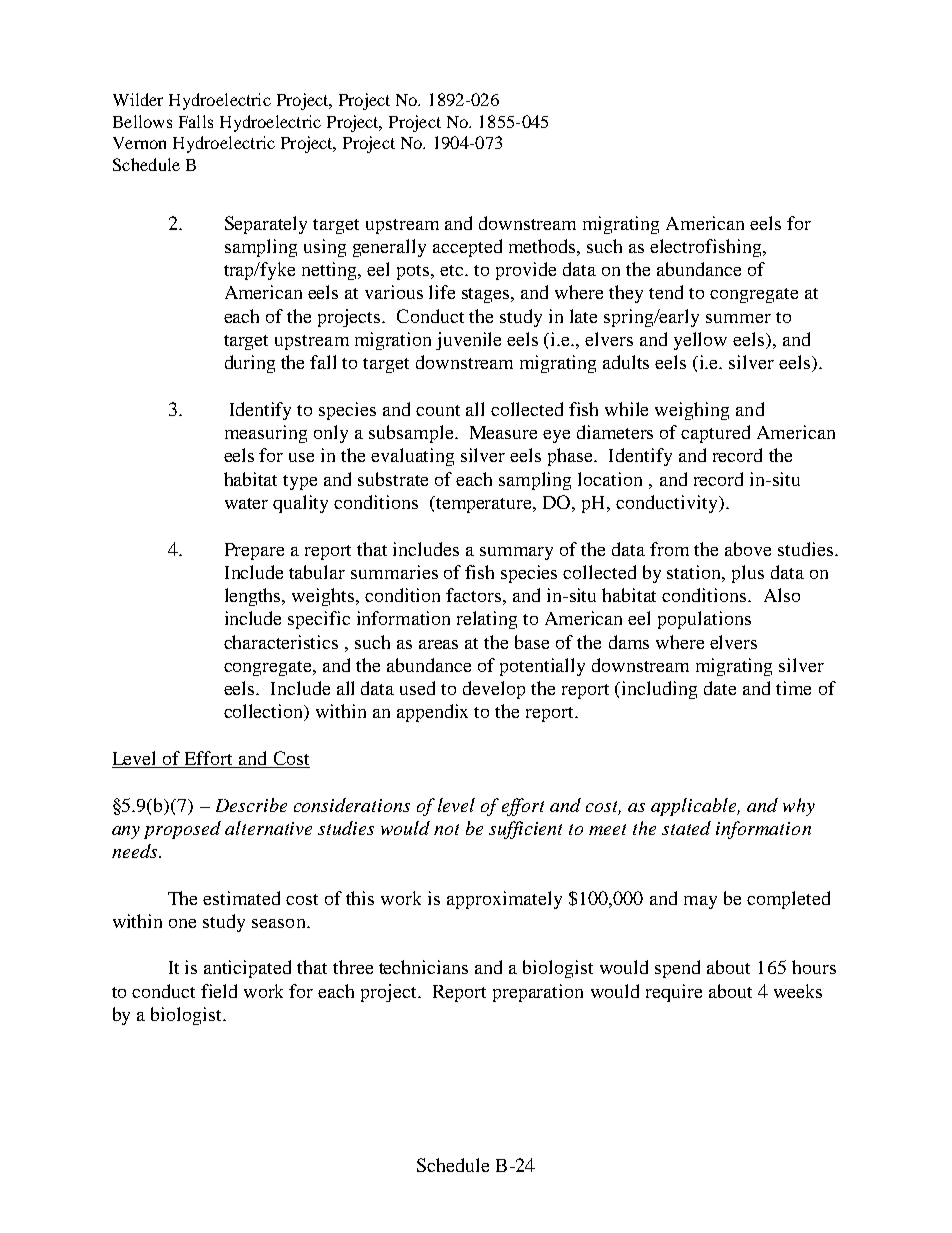 The image size is (952, 1233). I want to click on technicians, so click(423, 967).
